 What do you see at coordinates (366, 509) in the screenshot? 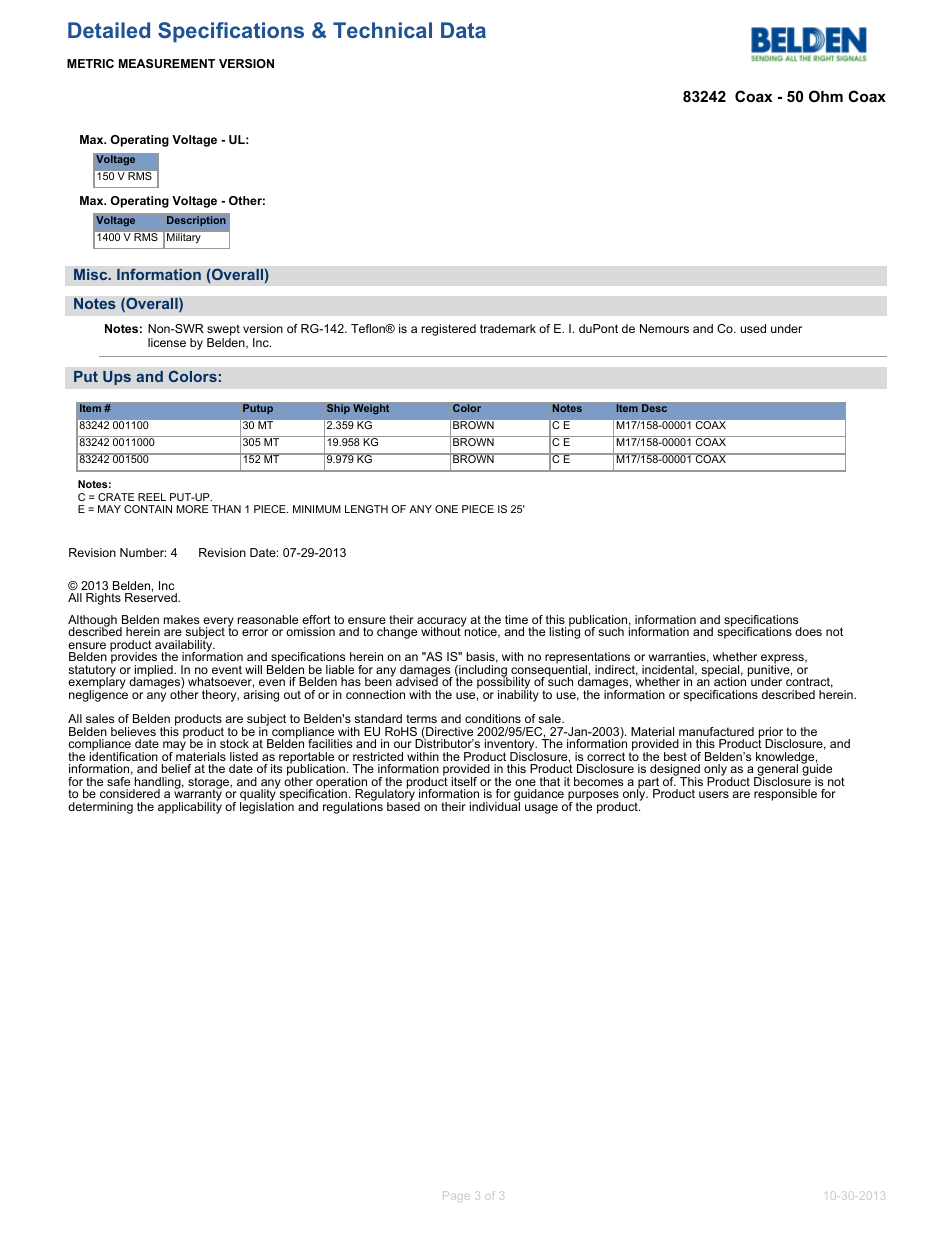
I see `LENGTH` at bounding box center [366, 509].
